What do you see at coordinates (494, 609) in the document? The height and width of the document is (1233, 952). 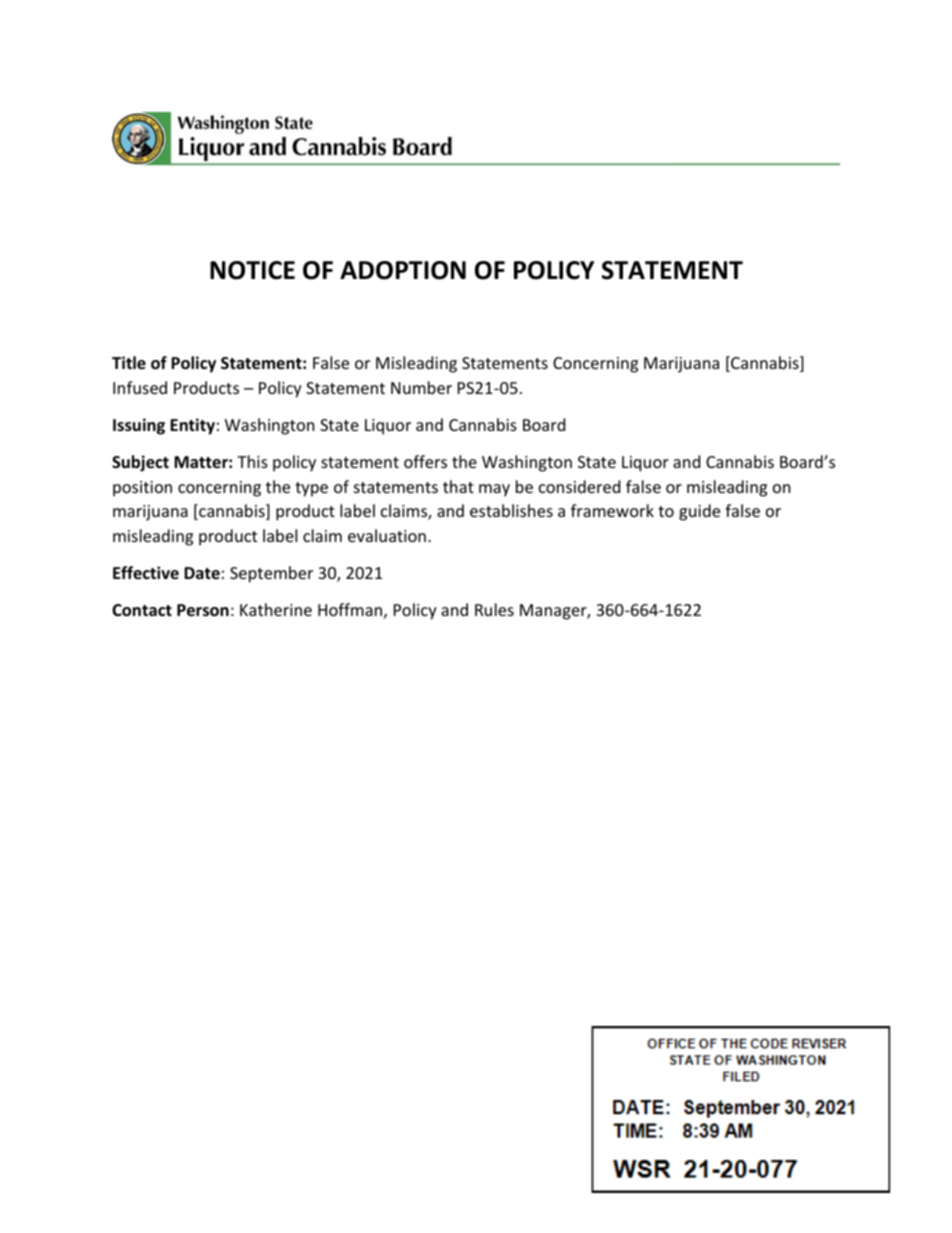 I see `Rules` at bounding box center [494, 609].
